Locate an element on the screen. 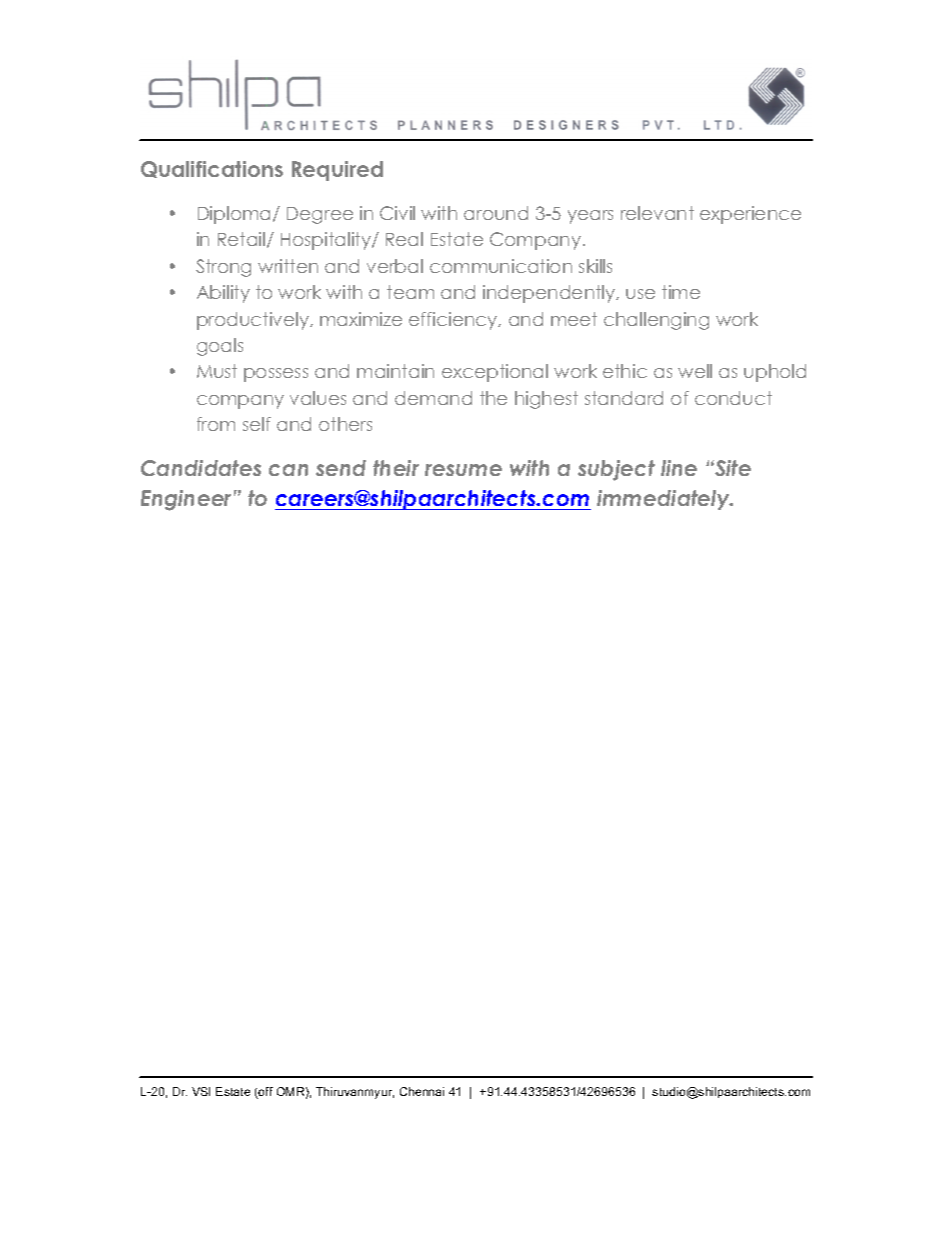 The height and width of the screenshot is (1233, 952). around is located at coordinates (496, 213).
